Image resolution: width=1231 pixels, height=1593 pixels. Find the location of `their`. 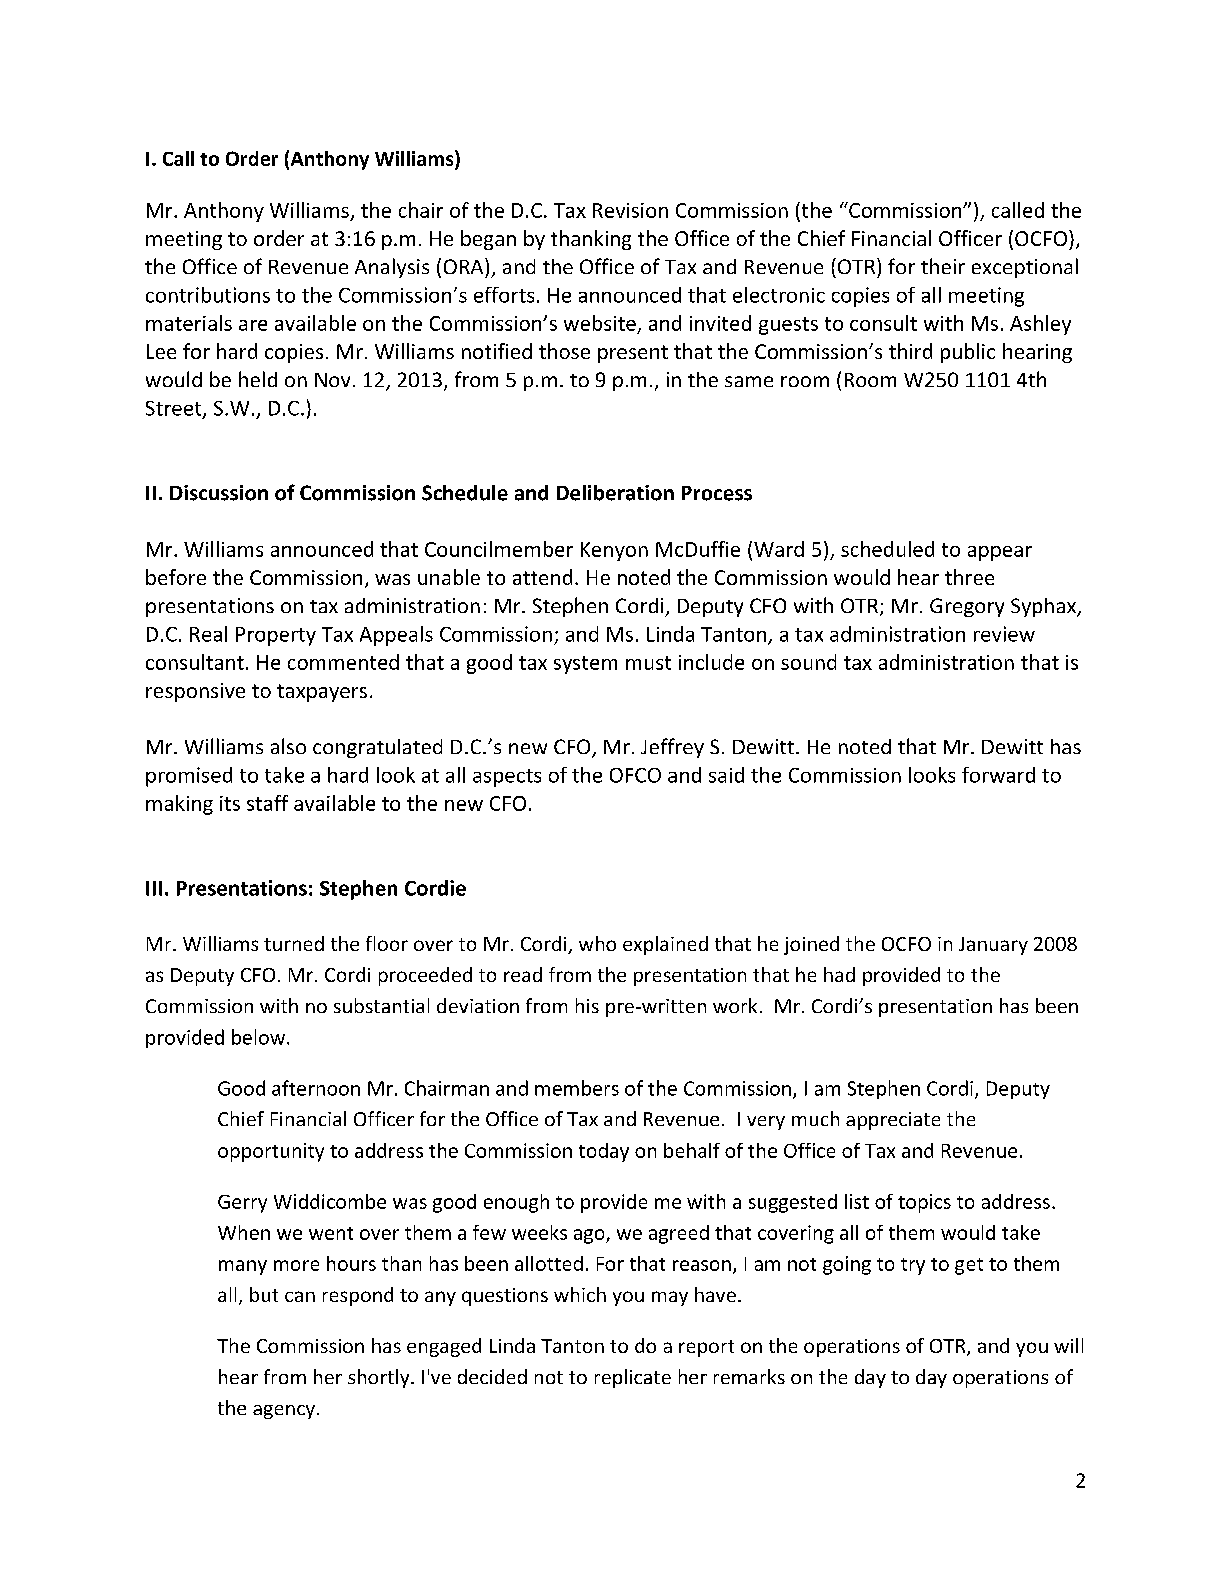

their is located at coordinates (943, 266).
